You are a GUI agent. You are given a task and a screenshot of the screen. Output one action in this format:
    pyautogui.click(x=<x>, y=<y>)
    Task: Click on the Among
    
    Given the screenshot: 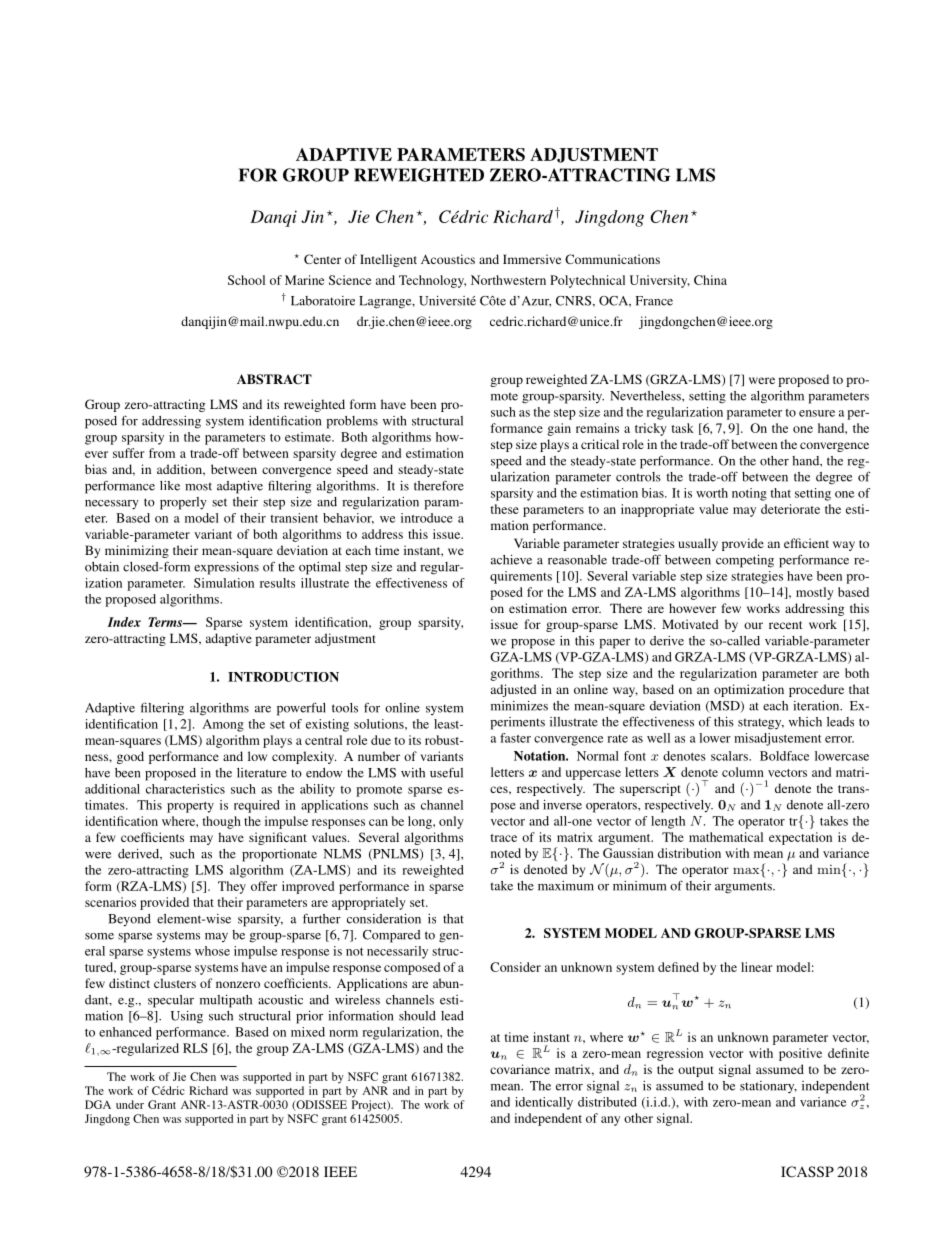 What is the action you would take?
    pyautogui.click(x=223, y=725)
